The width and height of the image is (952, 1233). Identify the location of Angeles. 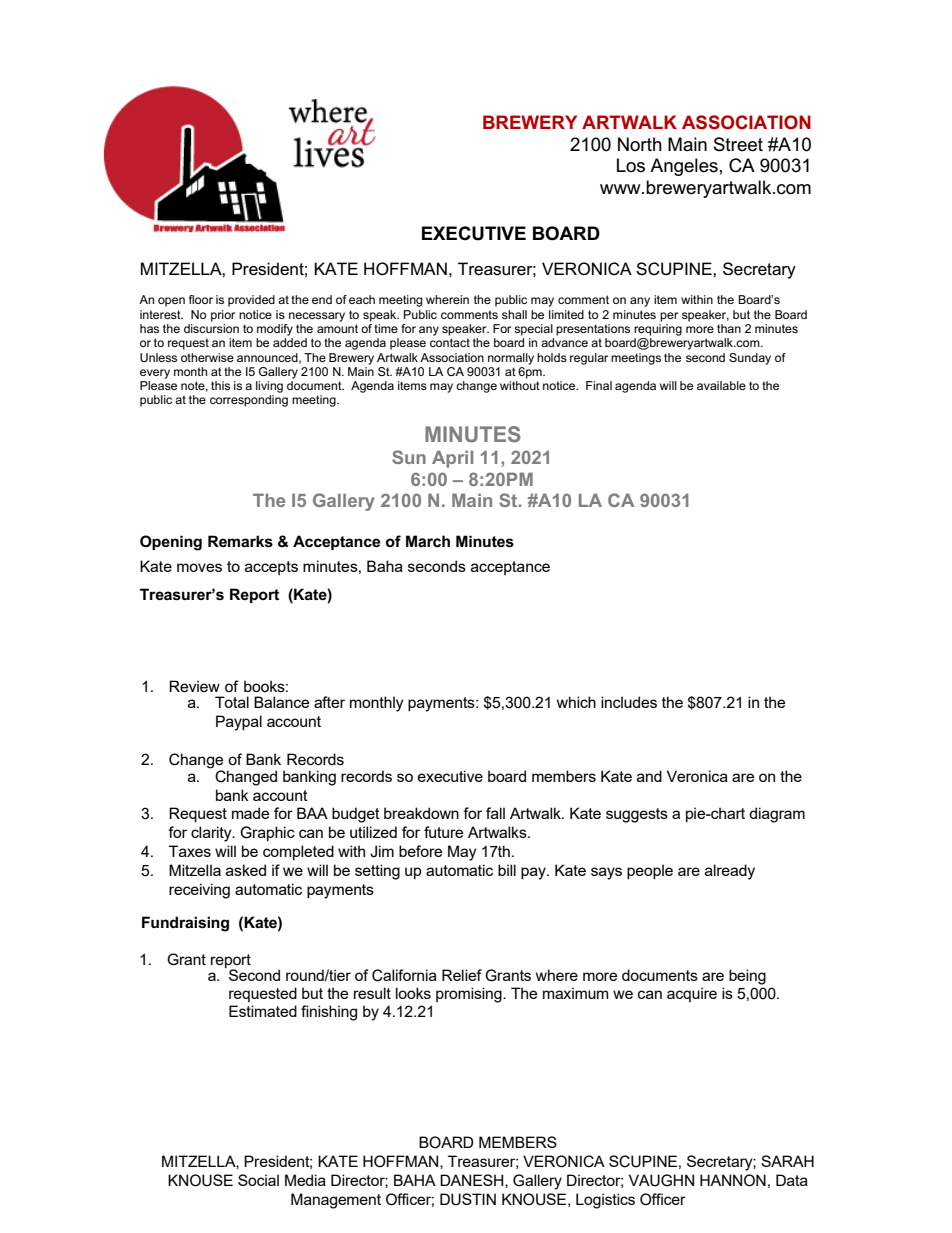
(684, 167).
